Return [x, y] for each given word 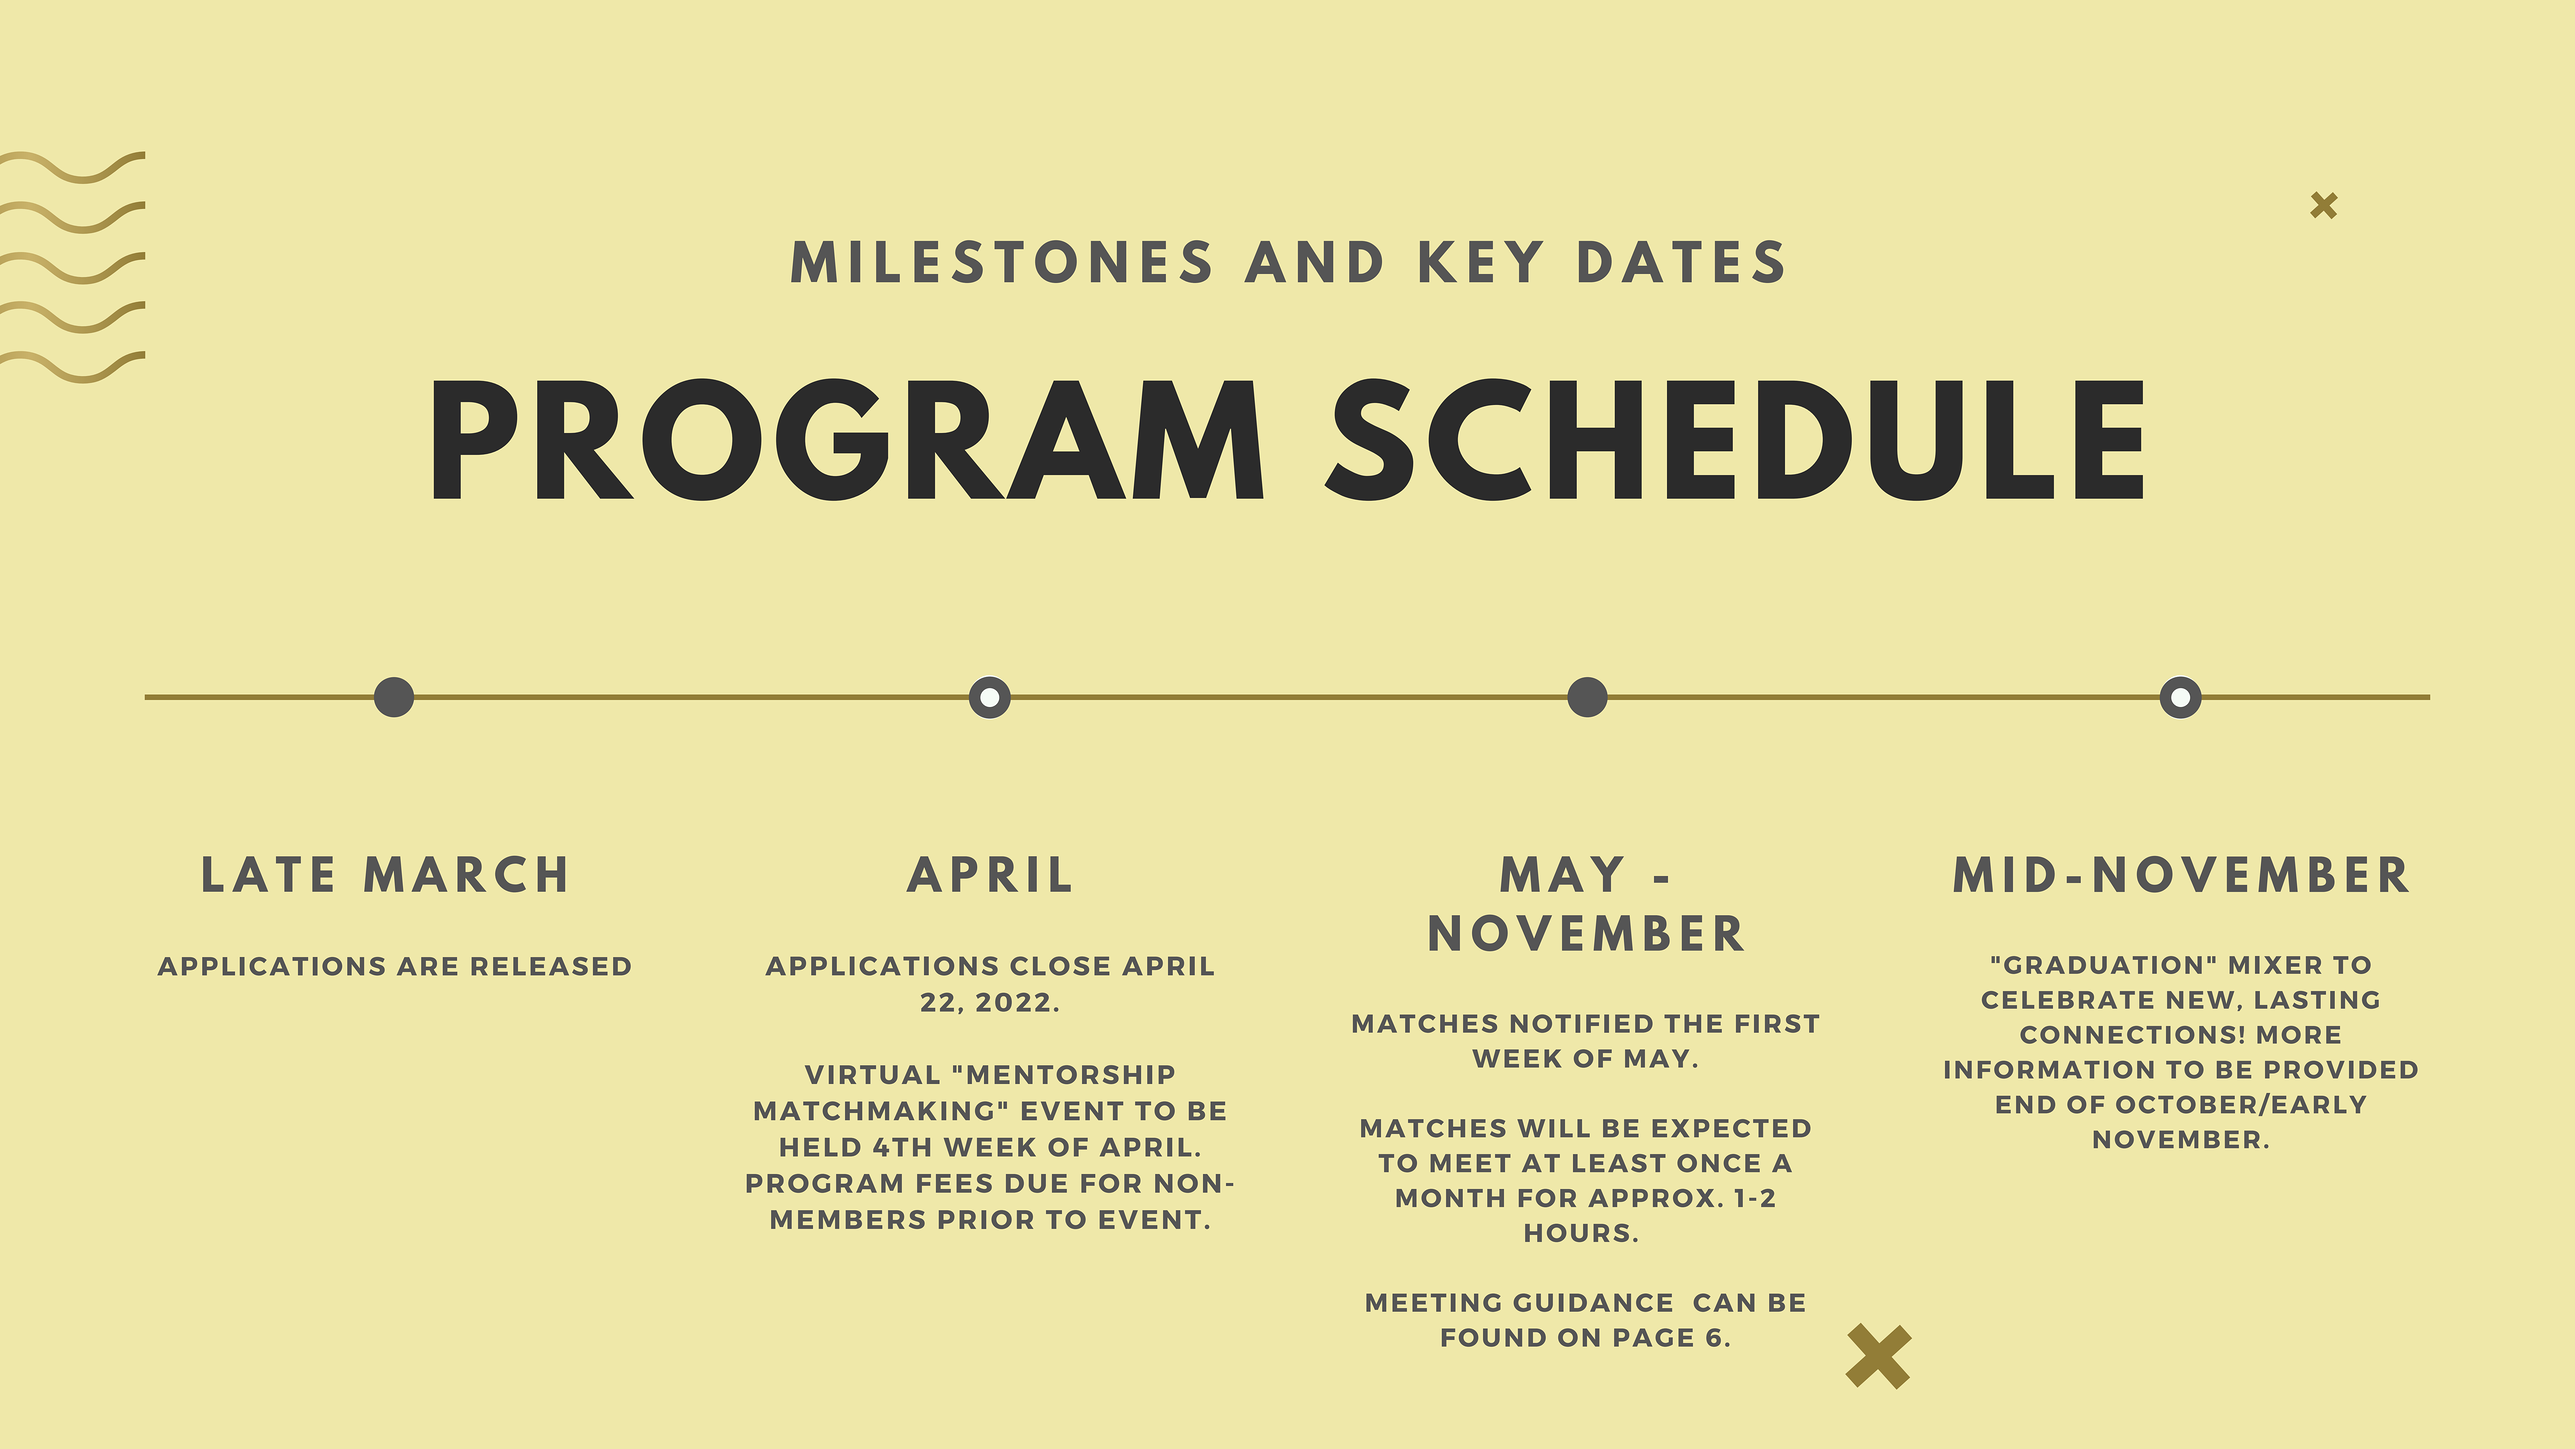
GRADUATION [2103, 965]
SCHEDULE [1733, 439]
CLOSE [1060, 966]
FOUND [1494, 1337]
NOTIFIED [1582, 1023]
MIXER [2275, 965]
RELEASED [551, 966]
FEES [954, 1183]
